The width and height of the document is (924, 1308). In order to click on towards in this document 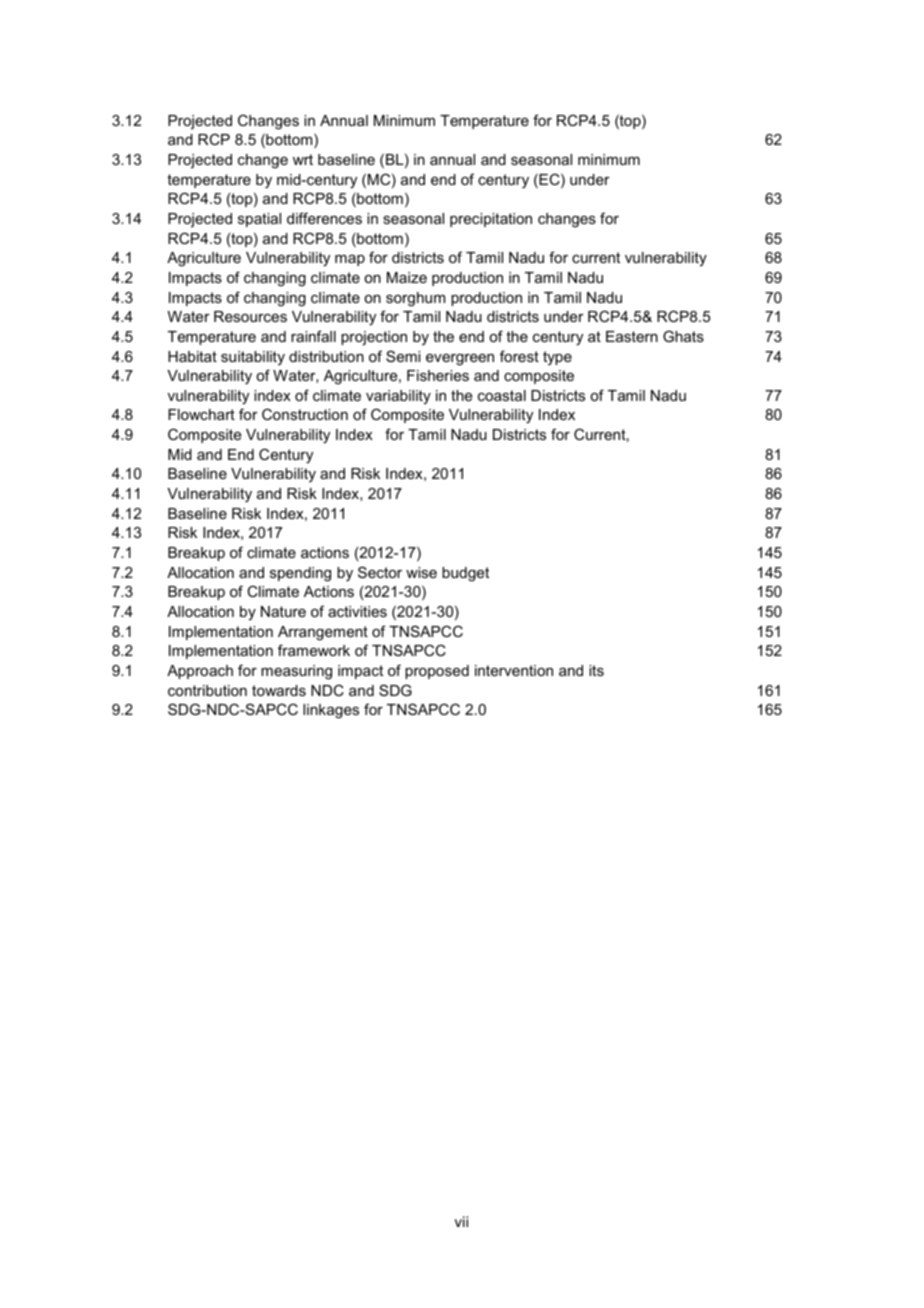, I will do `click(279, 690)`.
